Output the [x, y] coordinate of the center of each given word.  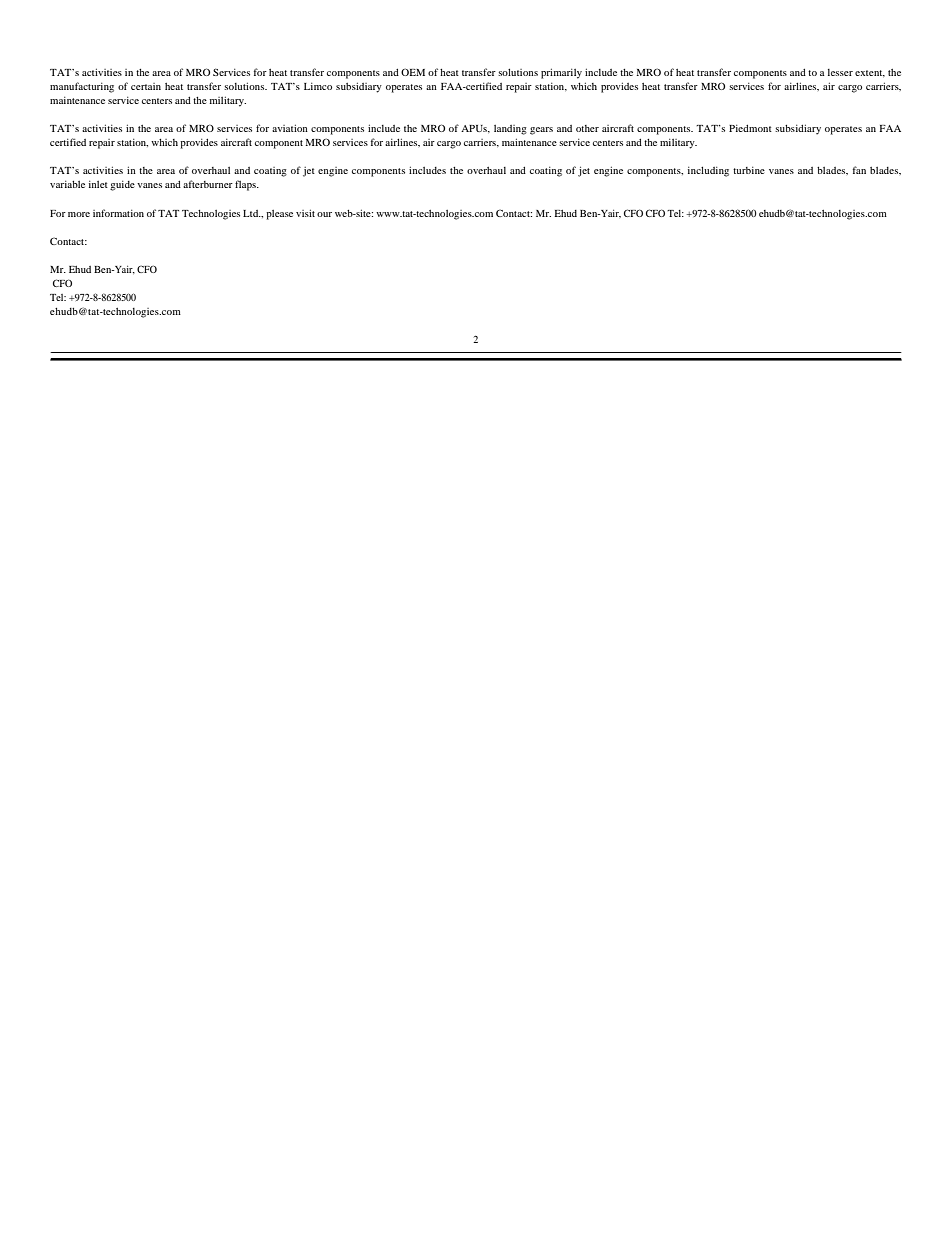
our [324, 214]
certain [146, 86]
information [118, 213]
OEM [413, 72]
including [708, 171]
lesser [840, 72]
